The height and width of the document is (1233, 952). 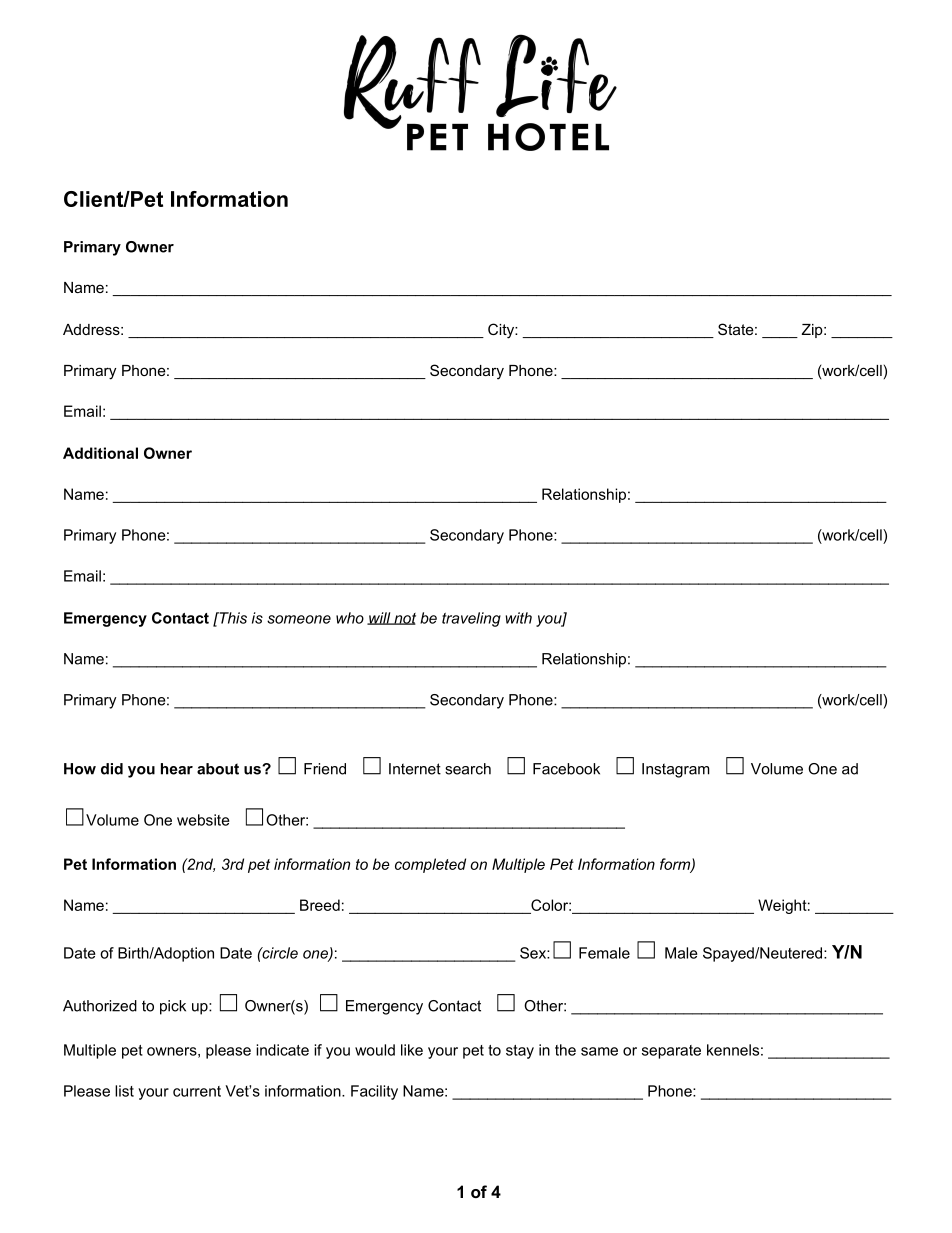 What do you see at coordinates (599, 1051) in the document?
I see `same` at bounding box center [599, 1051].
